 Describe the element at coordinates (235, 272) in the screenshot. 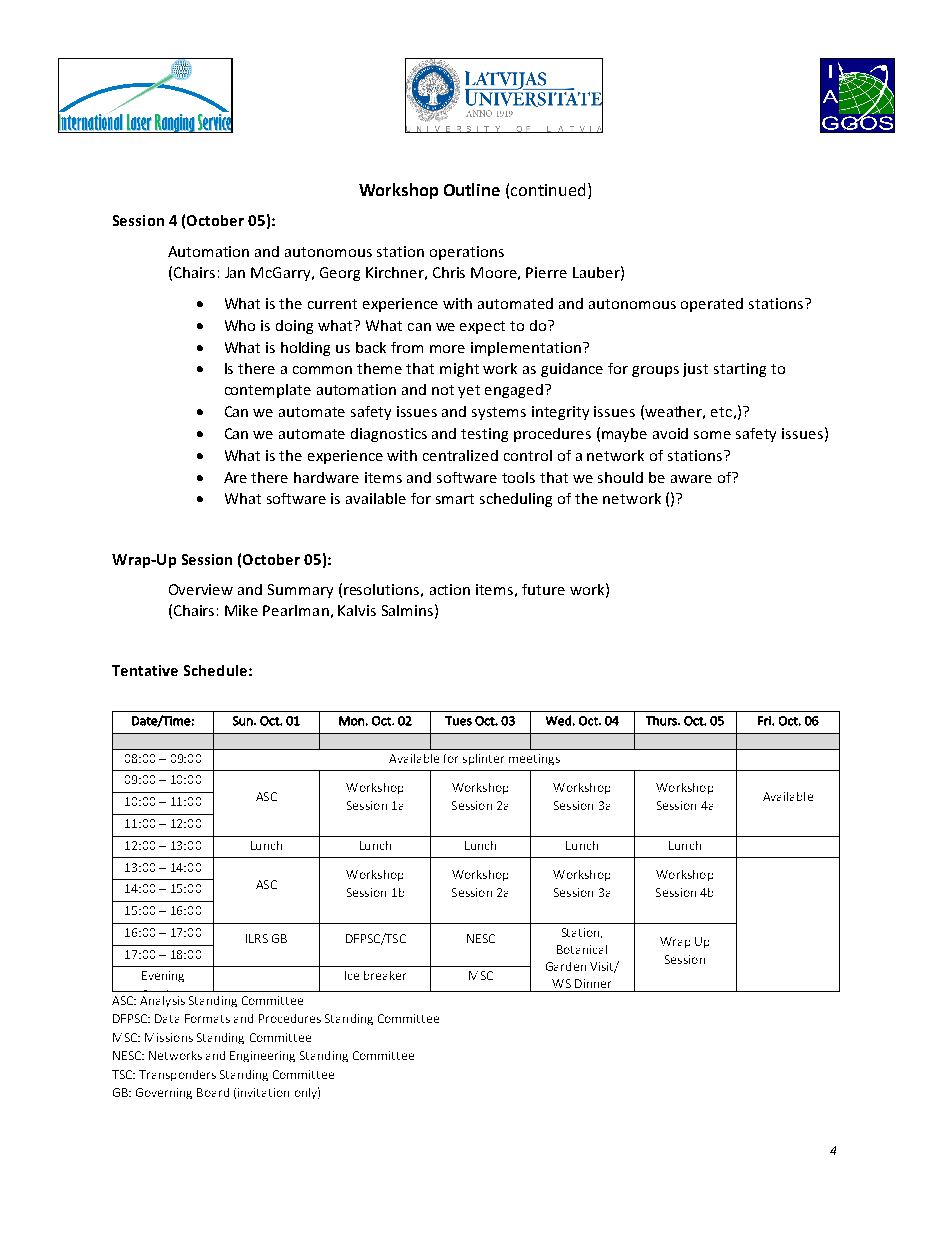

I see `Jan` at that location.
